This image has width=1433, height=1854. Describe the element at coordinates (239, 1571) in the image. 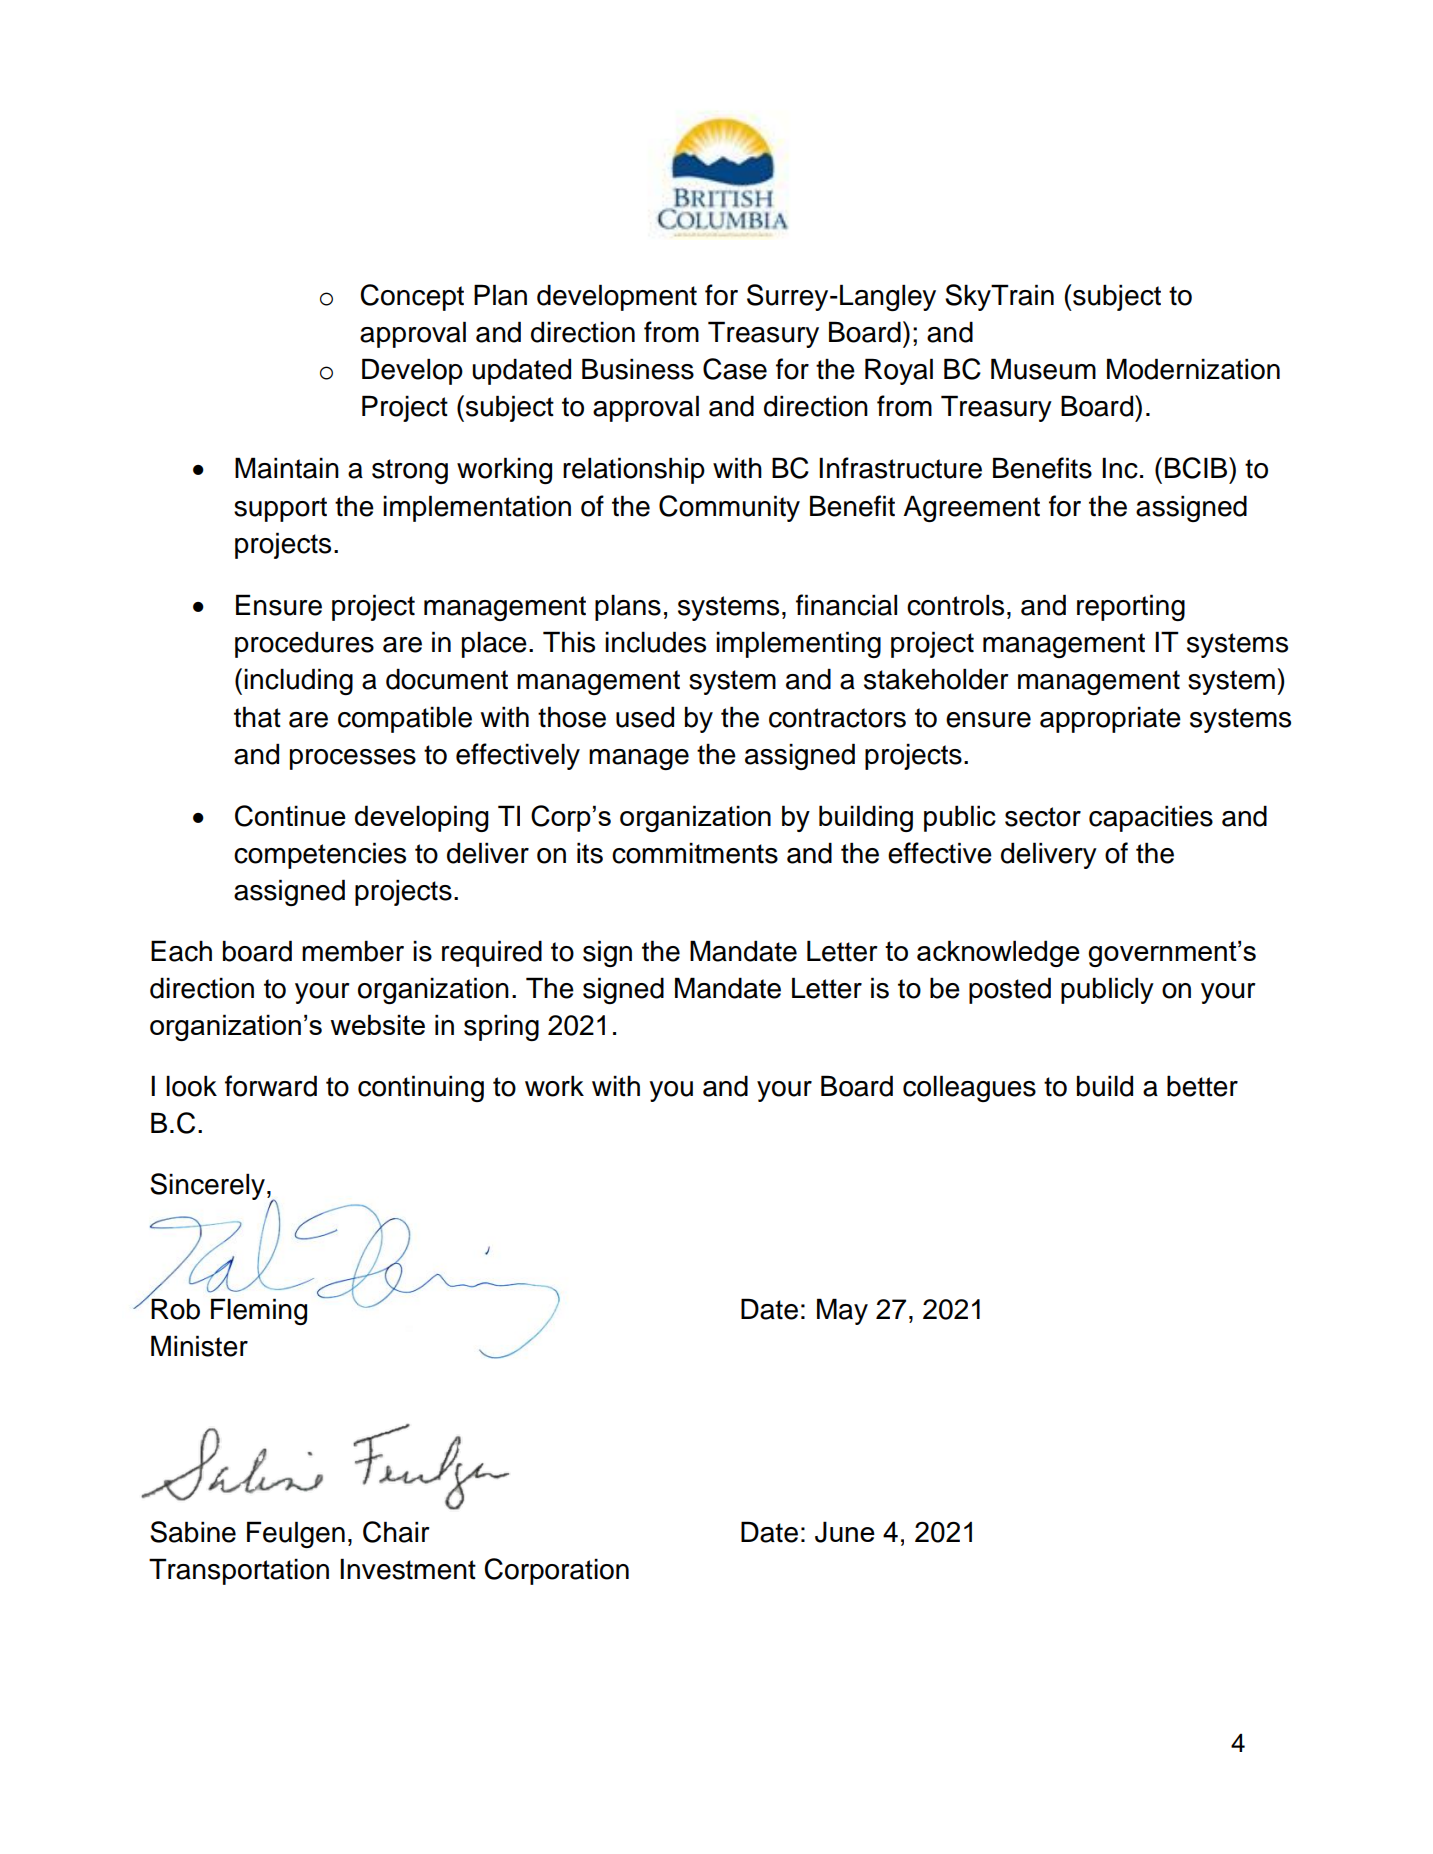

I see `Transportation` at that location.
